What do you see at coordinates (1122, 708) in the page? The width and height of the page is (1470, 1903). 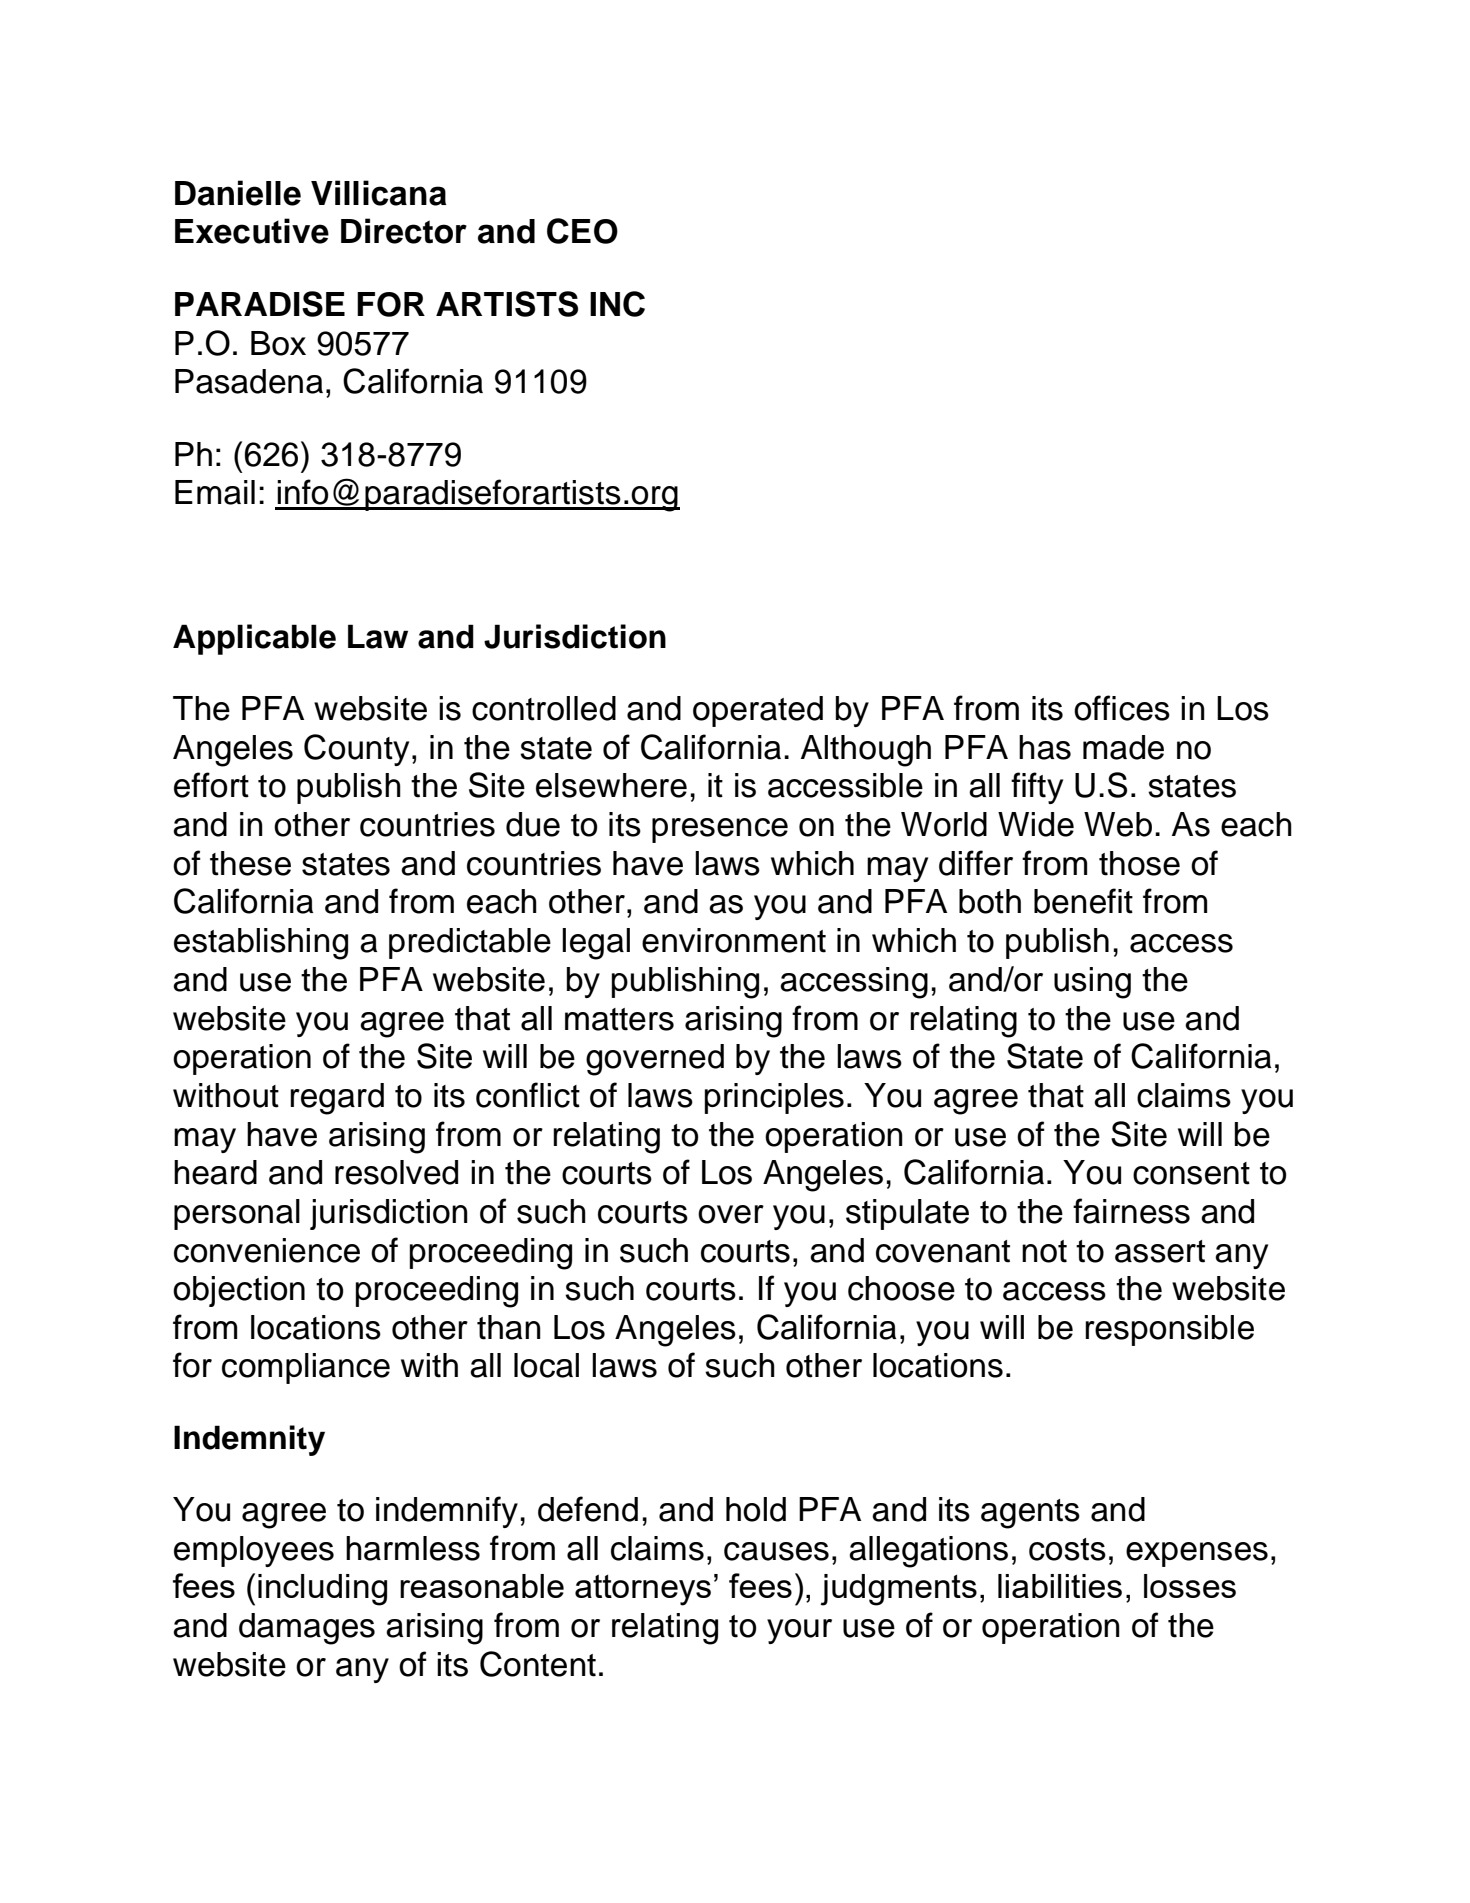 I see `offices` at bounding box center [1122, 708].
